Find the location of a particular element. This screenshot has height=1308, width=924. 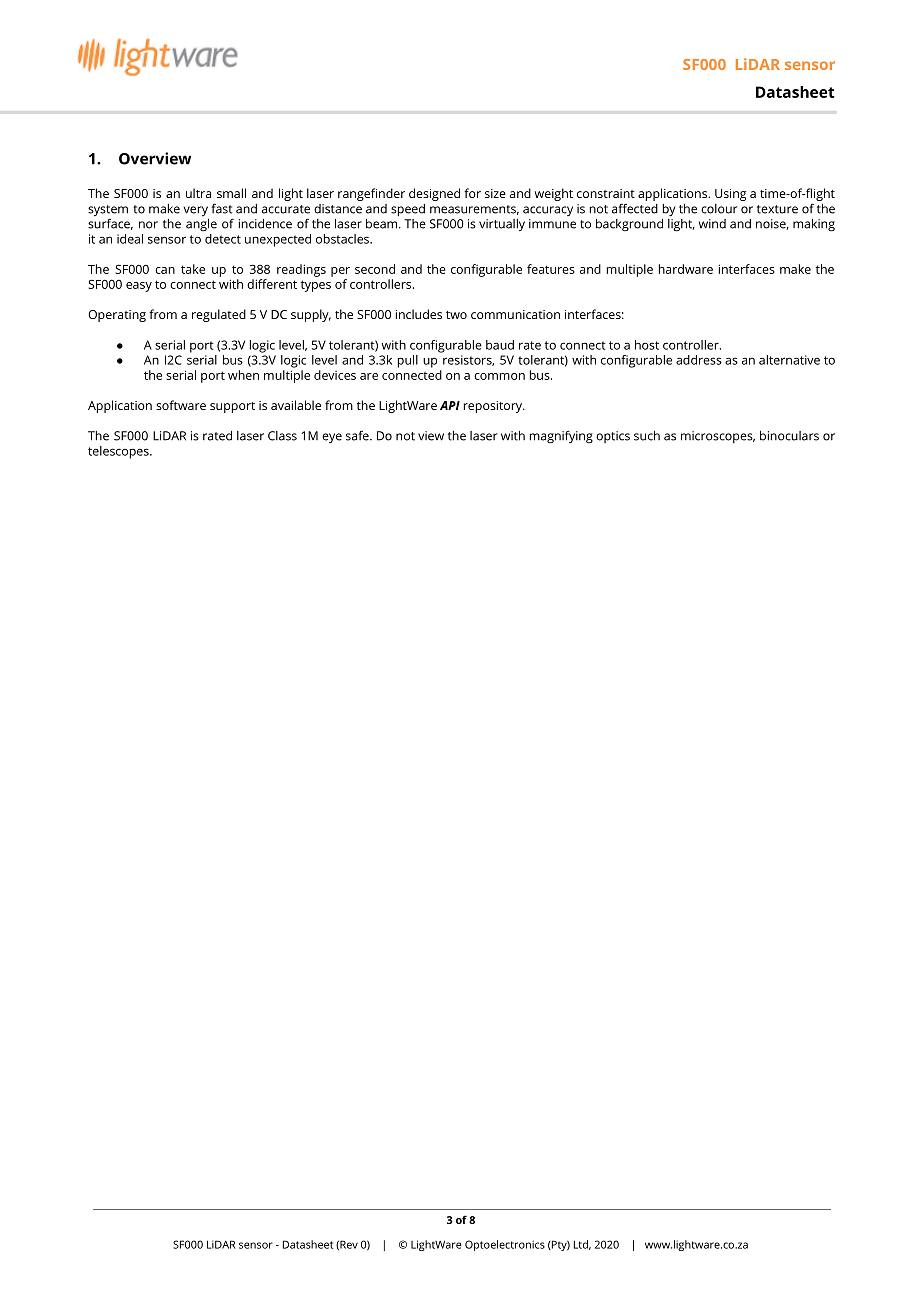

common is located at coordinates (499, 376).
